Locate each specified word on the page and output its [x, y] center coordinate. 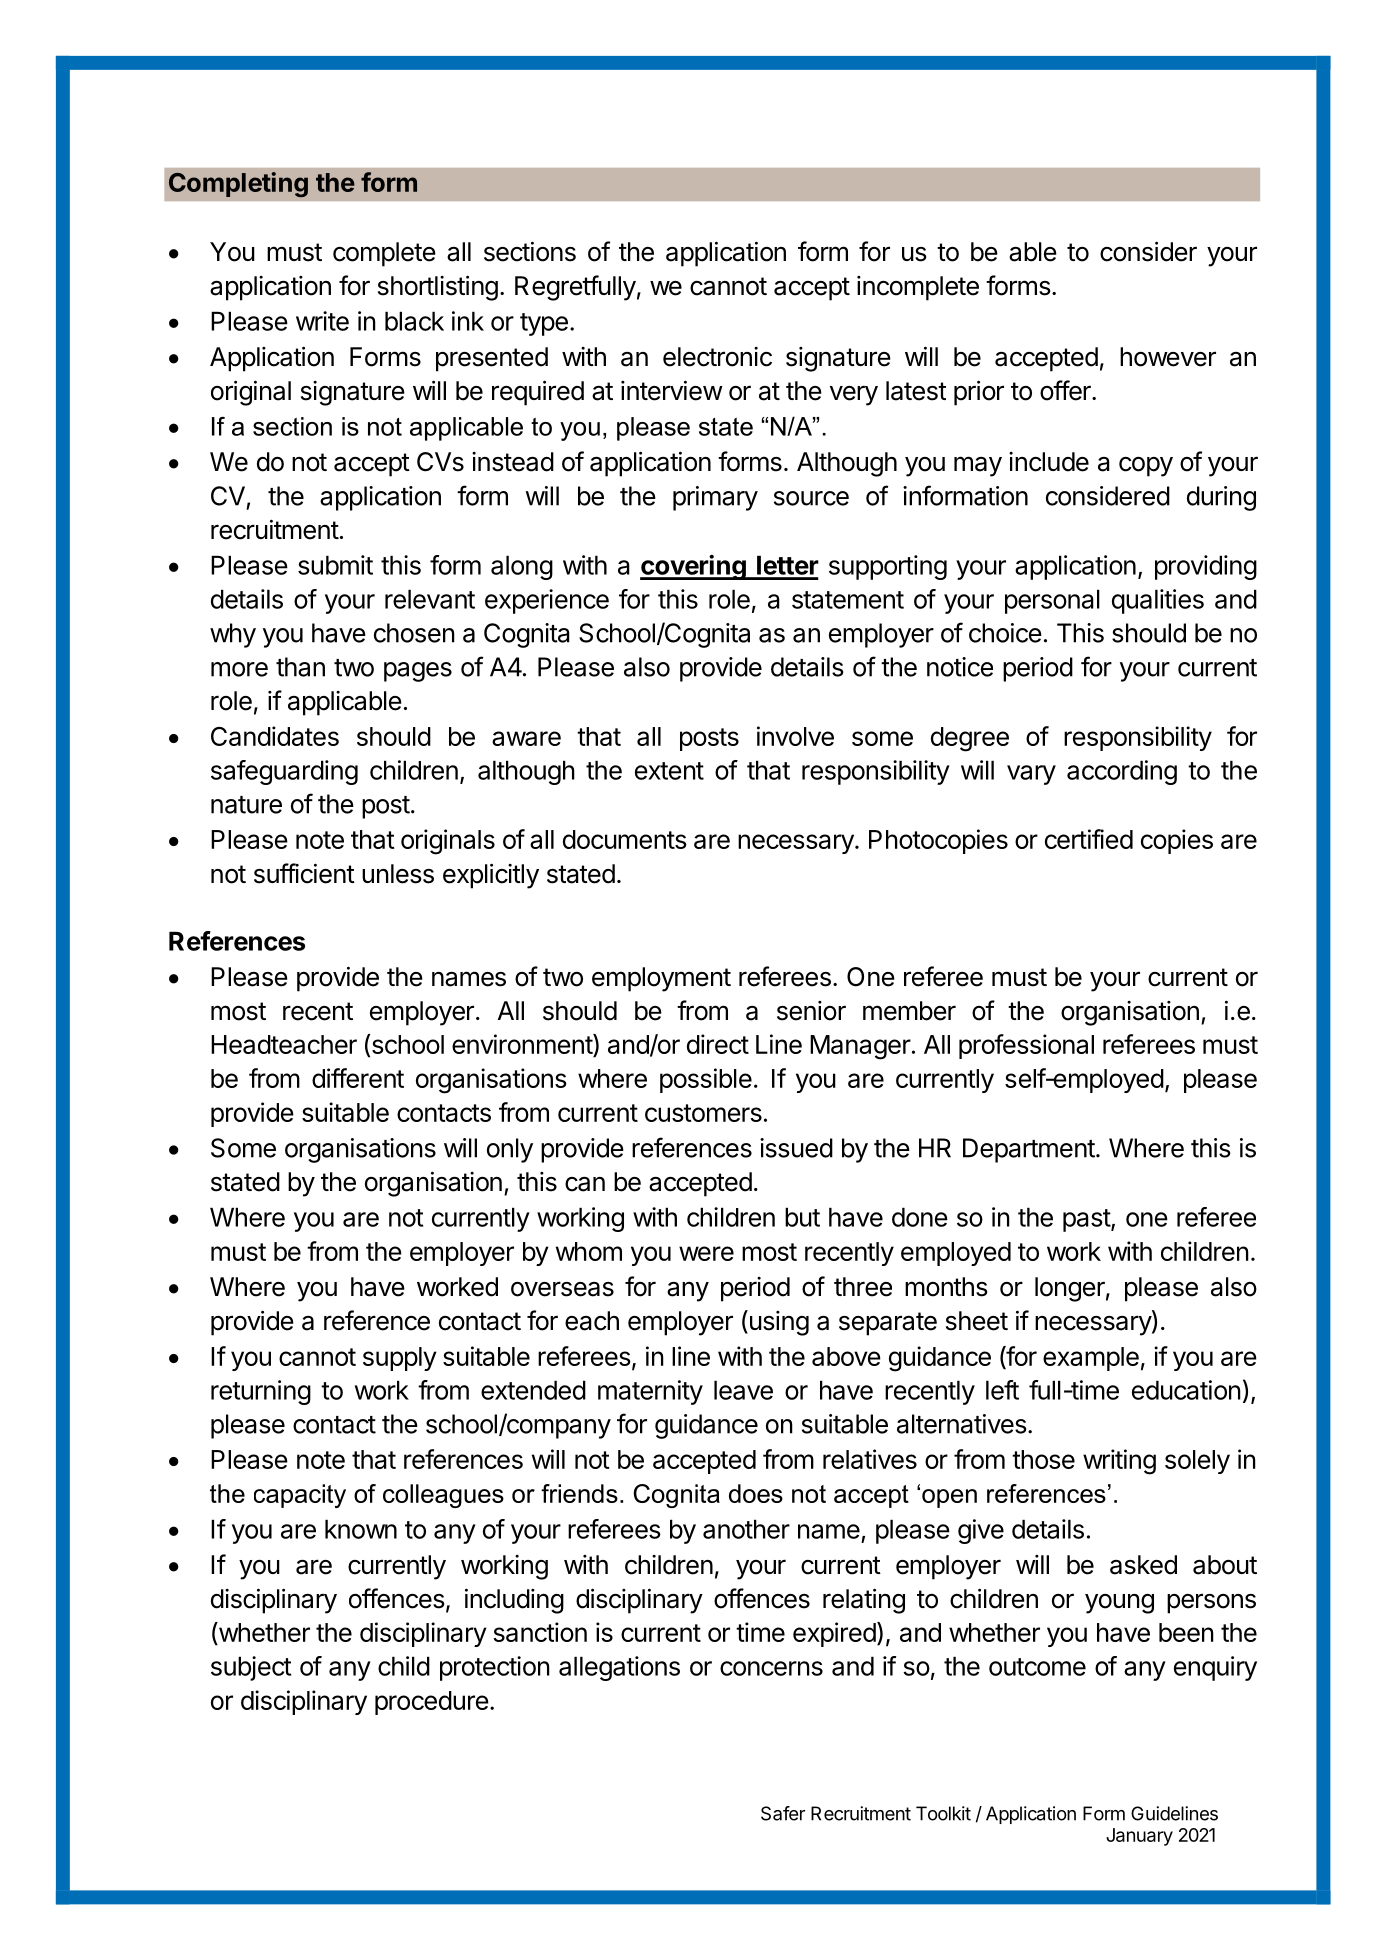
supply [400, 1359]
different [358, 1078]
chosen [414, 633]
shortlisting [438, 288]
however [1168, 357]
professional [1026, 1046]
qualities [1158, 601]
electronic [717, 357]
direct [718, 1044]
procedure [432, 1703]
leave [743, 1390]
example [1091, 1359]
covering [694, 567]
